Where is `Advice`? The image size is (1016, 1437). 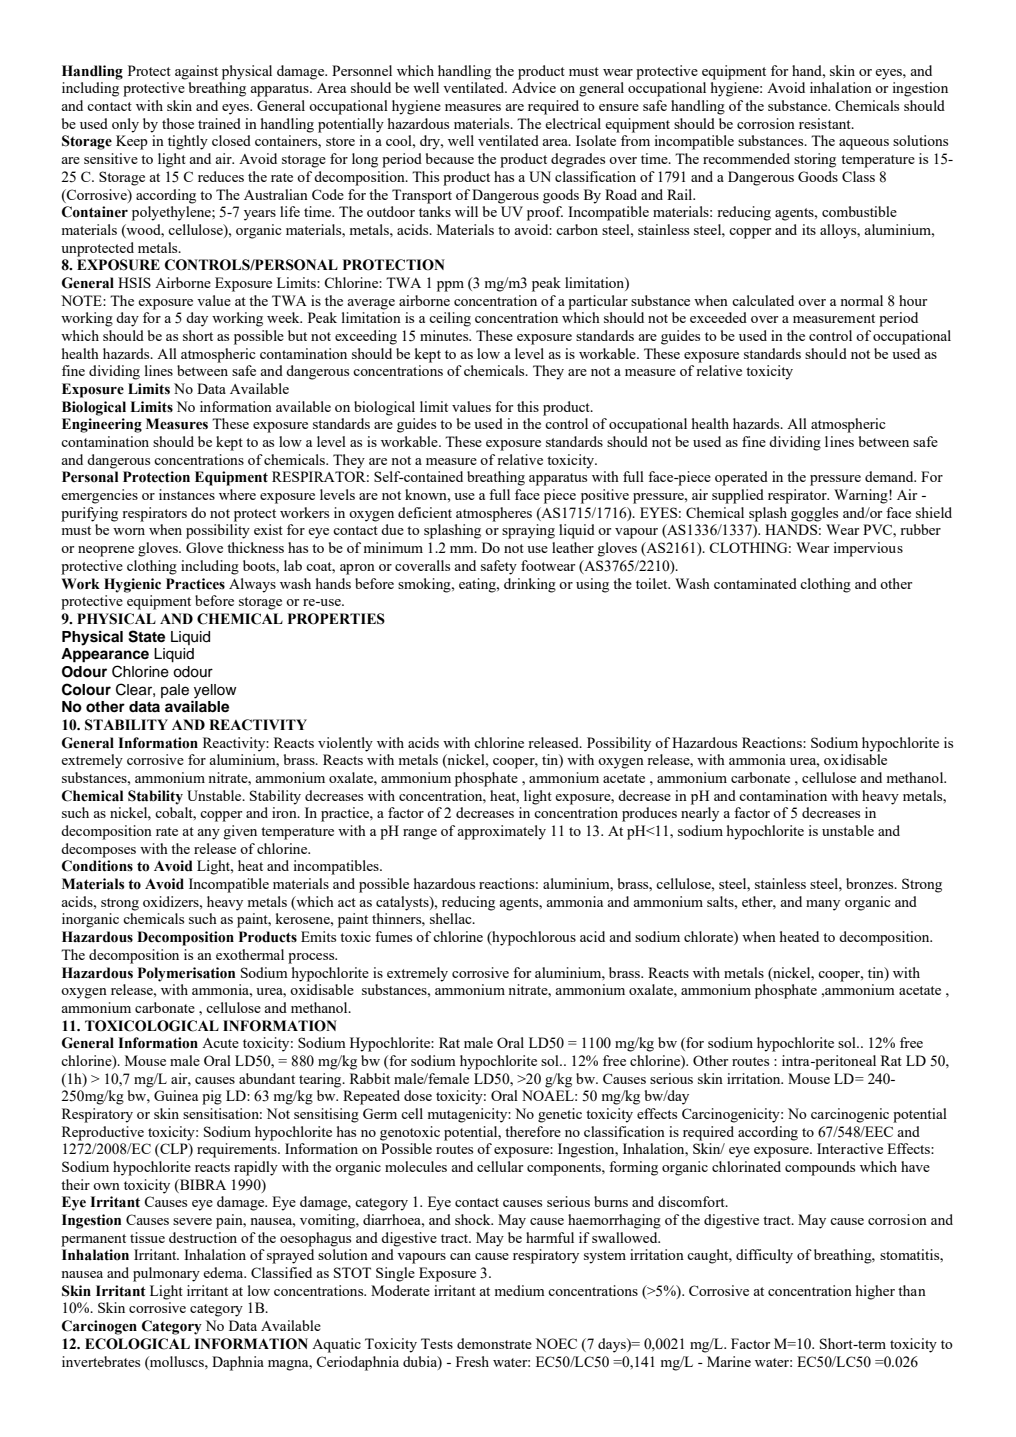
Advice is located at coordinates (534, 87).
